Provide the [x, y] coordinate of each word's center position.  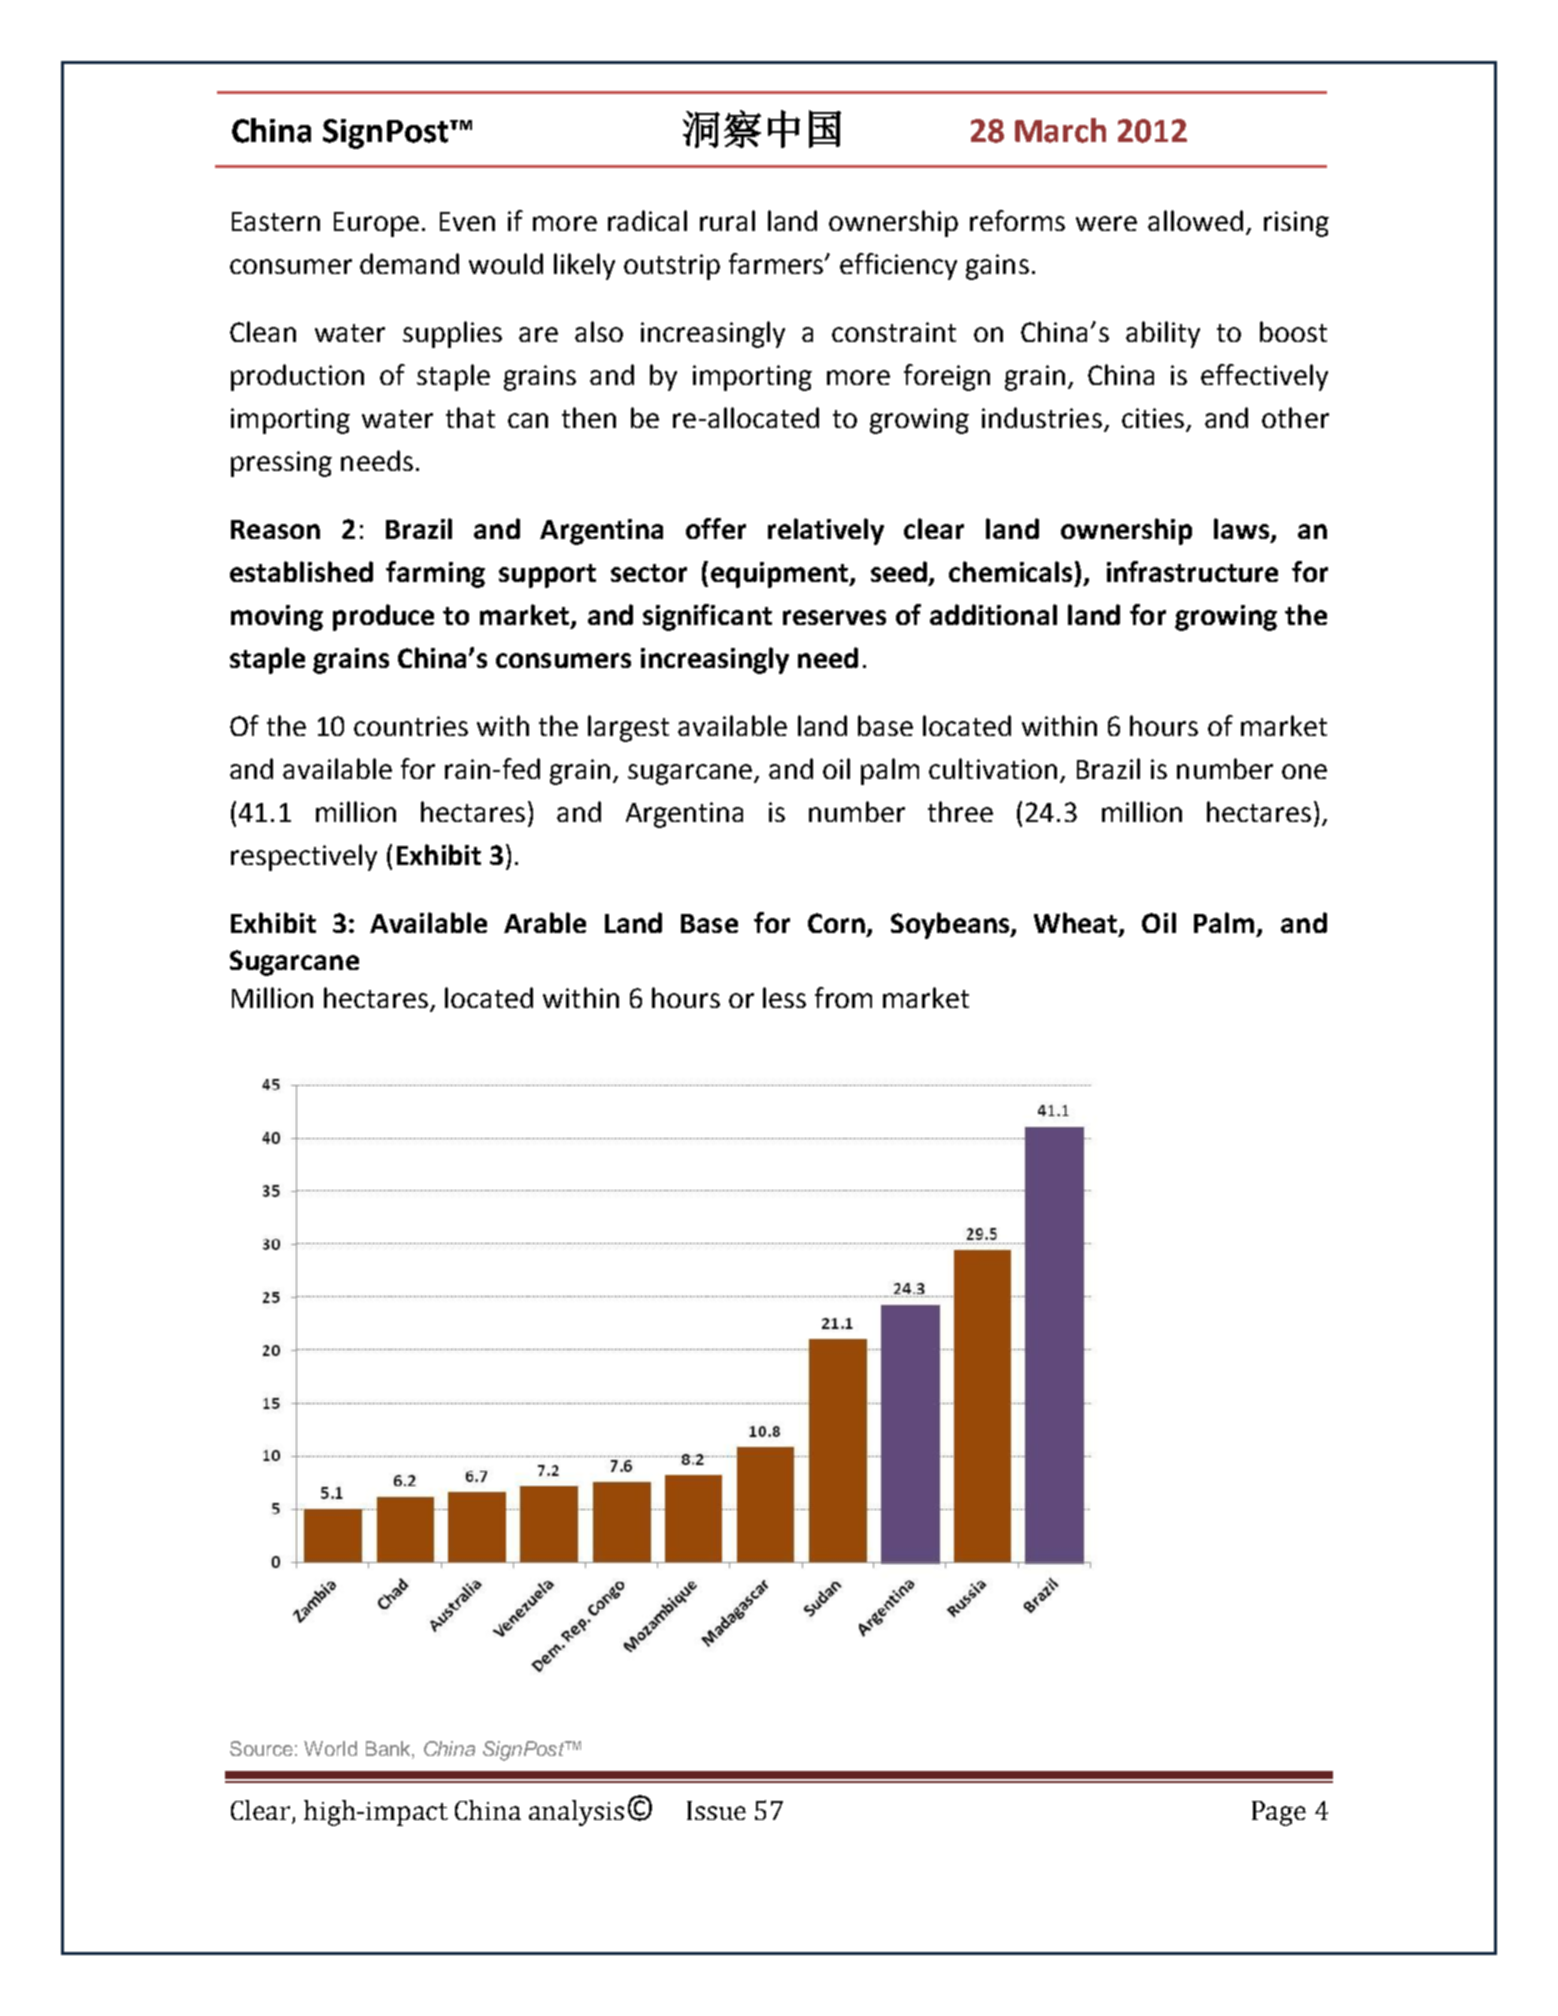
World [330, 1748]
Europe [376, 224]
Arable [545, 922]
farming [435, 574]
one [1304, 771]
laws [1243, 530]
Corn [836, 923]
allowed [1195, 220]
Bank [389, 1748]
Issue [716, 1810]
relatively [826, 531]
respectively [304, 857]
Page [1279, 1813]
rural [727, 220]
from [843, 997]
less [784, 997]
